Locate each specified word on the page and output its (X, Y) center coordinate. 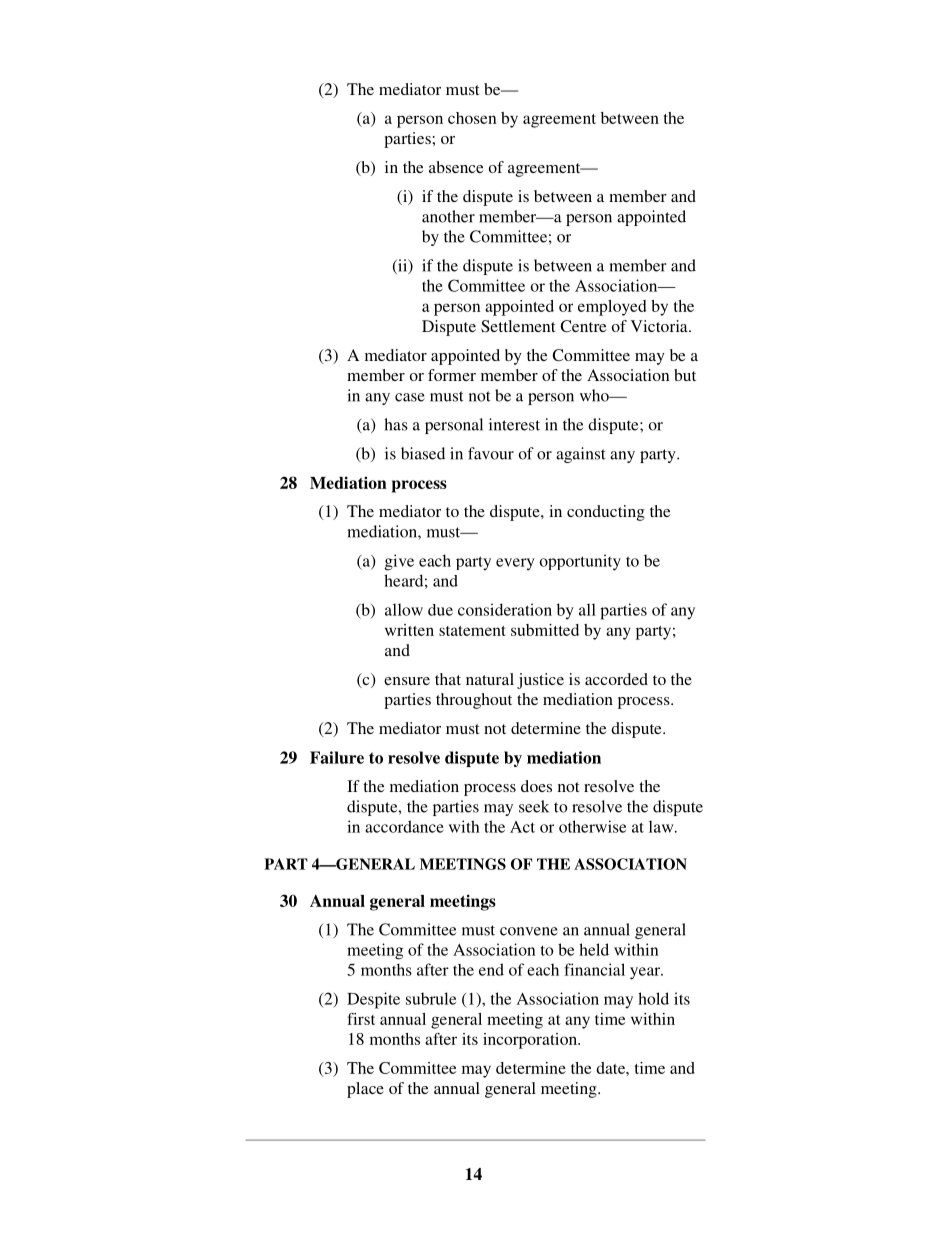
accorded (616, 679)
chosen (472, 118)
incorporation (531, 1041)
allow (404, 609)
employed (612, 308)
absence (456, 167)
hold (653, 998)
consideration (505, 609)
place (365, 1090)
